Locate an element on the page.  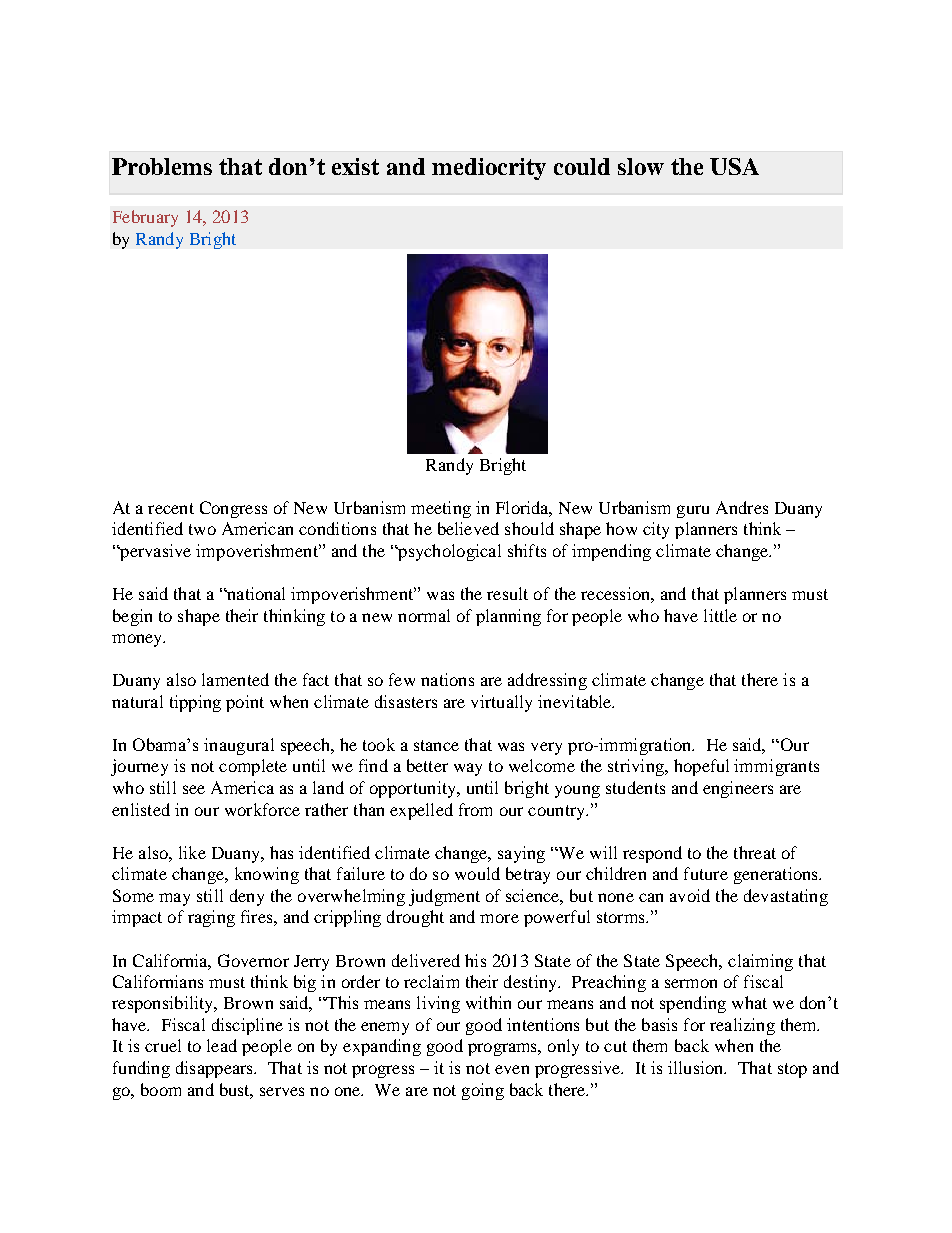
mediocrity is located at coordinates (489, 169).
